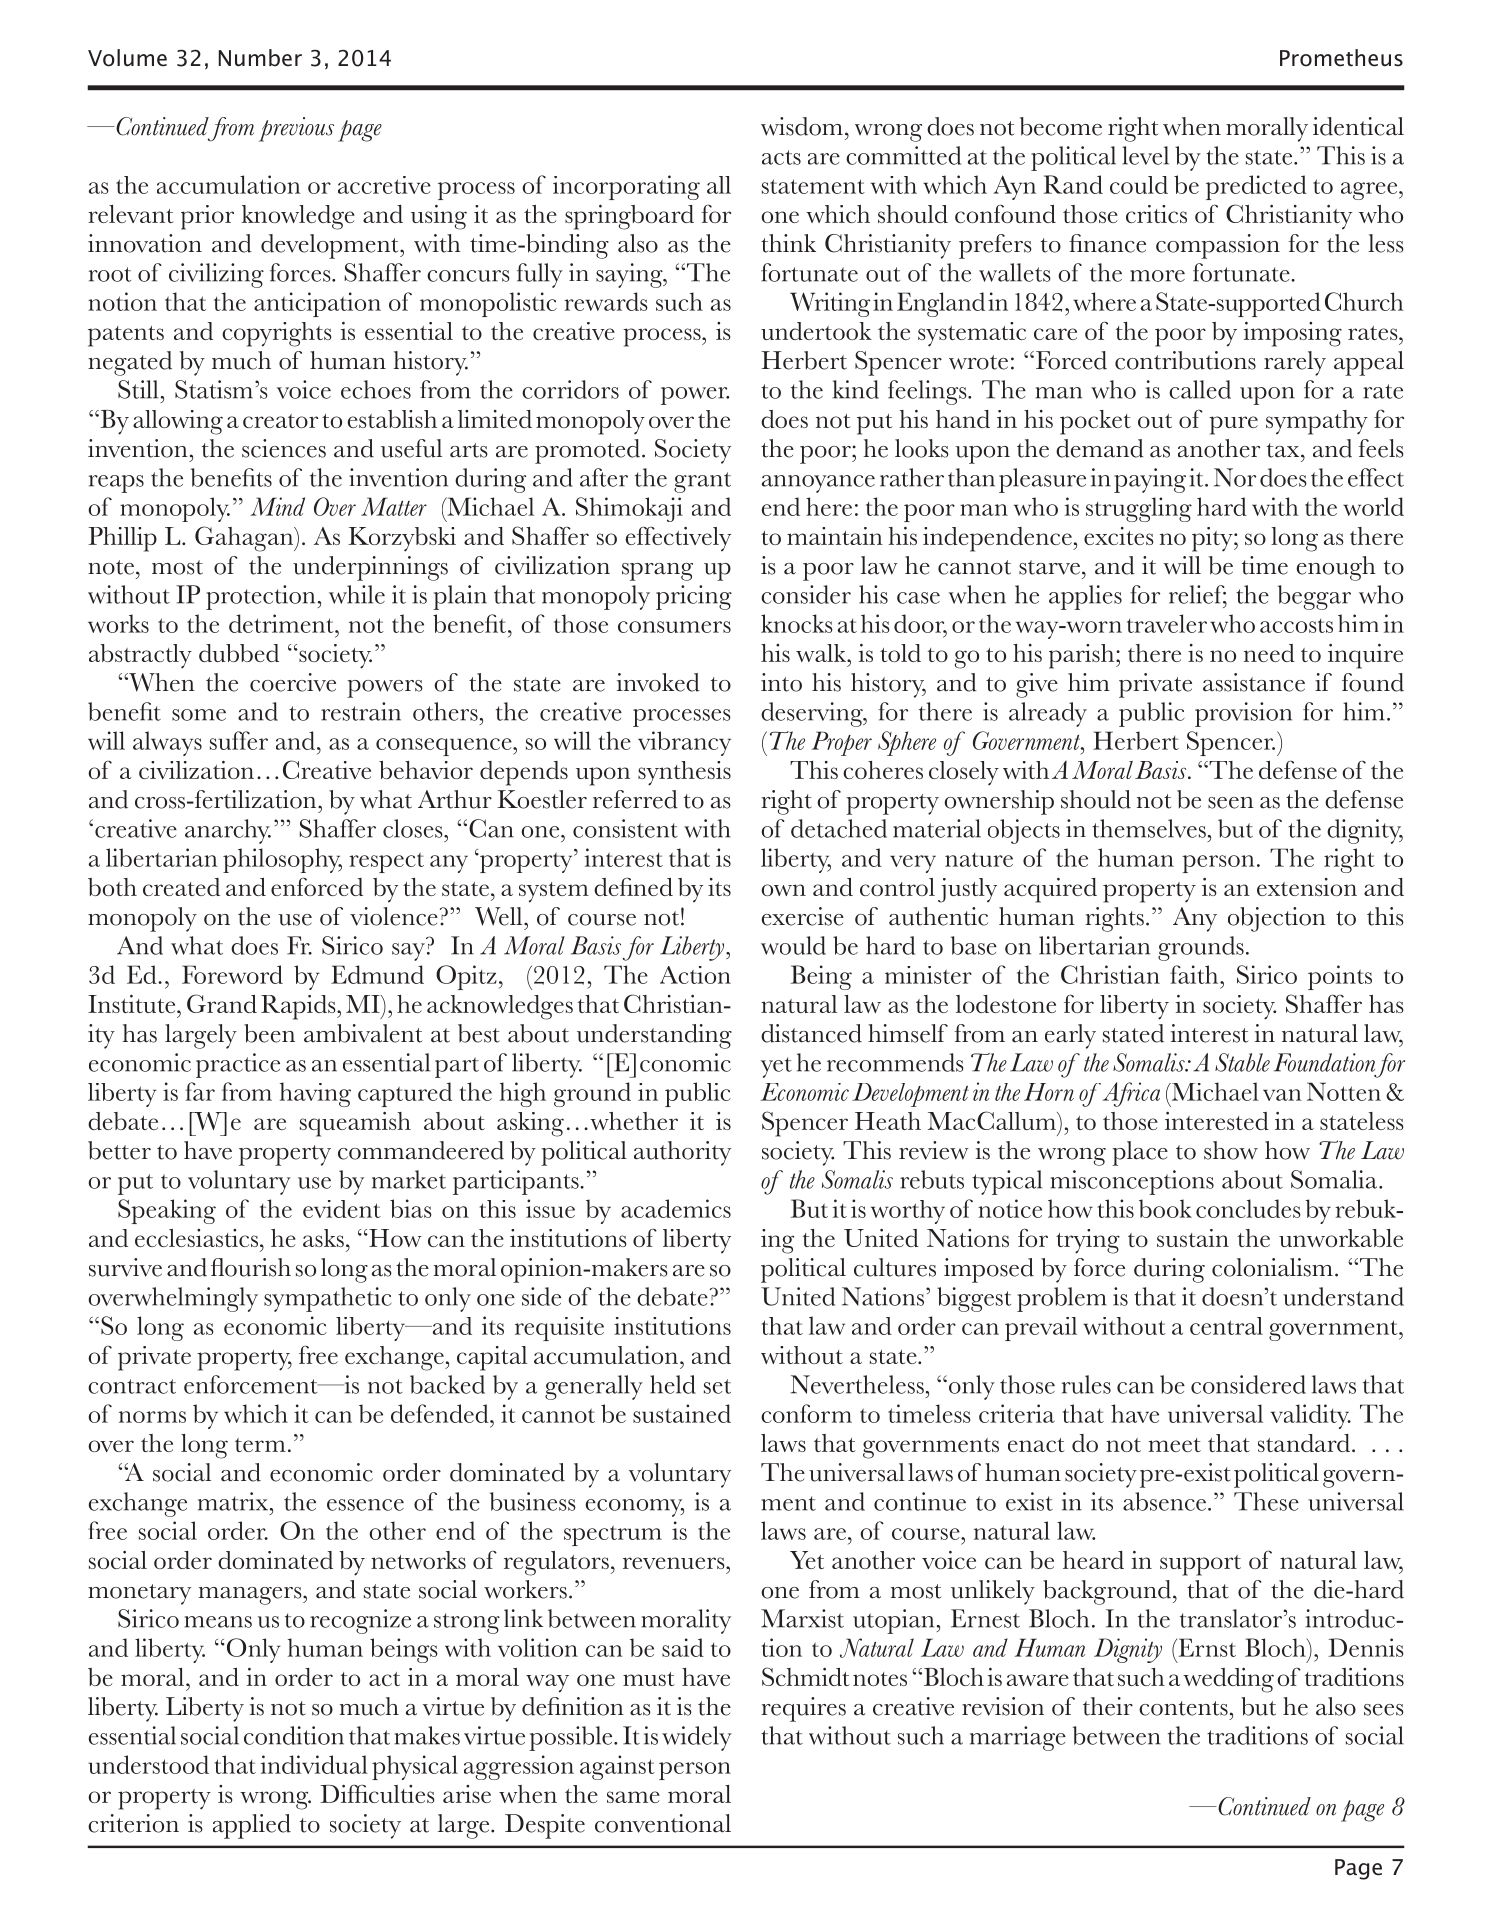  I want to click on concludes, so click(1248, 1208).
